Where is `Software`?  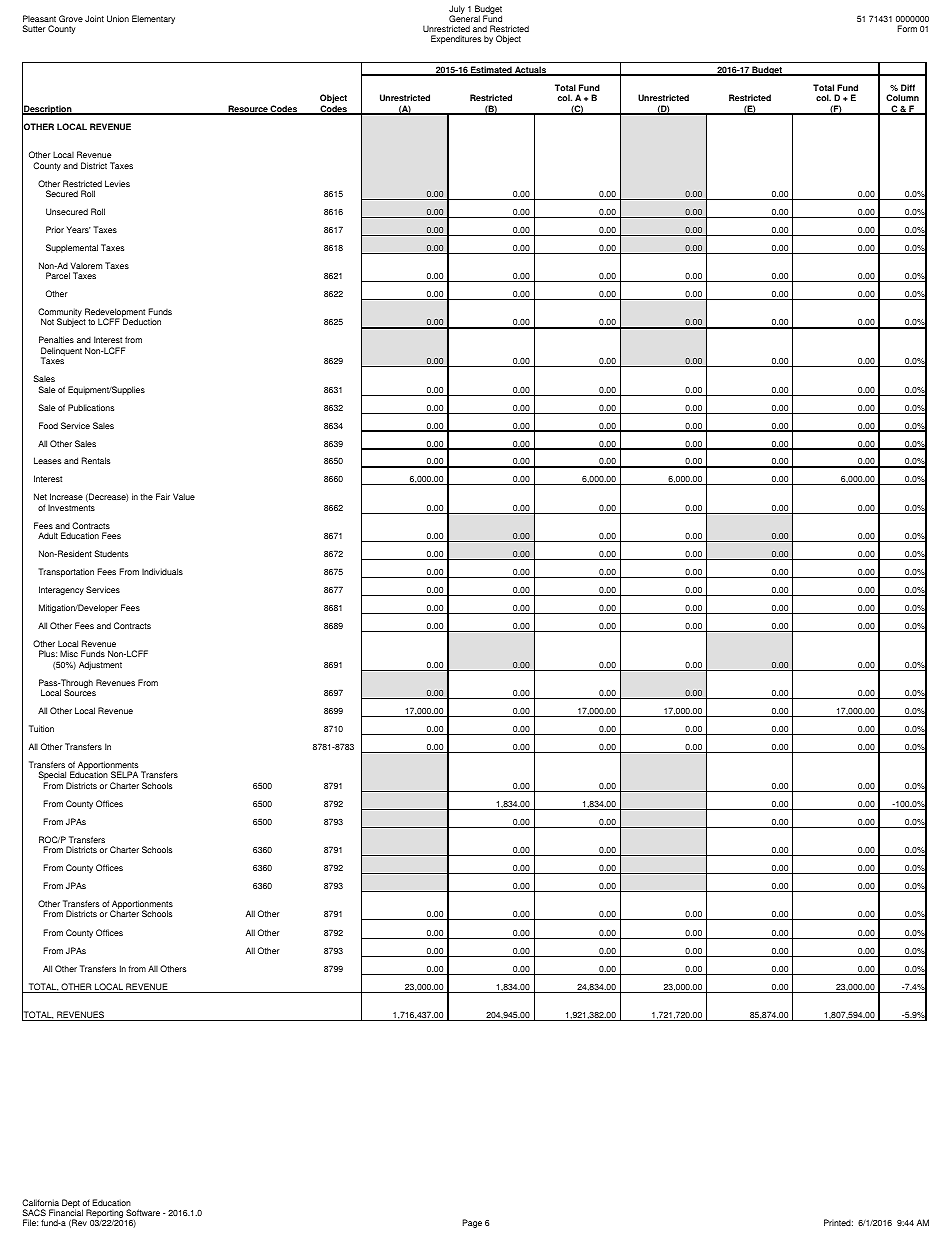 Software is located at coordinates (143, 1212).
